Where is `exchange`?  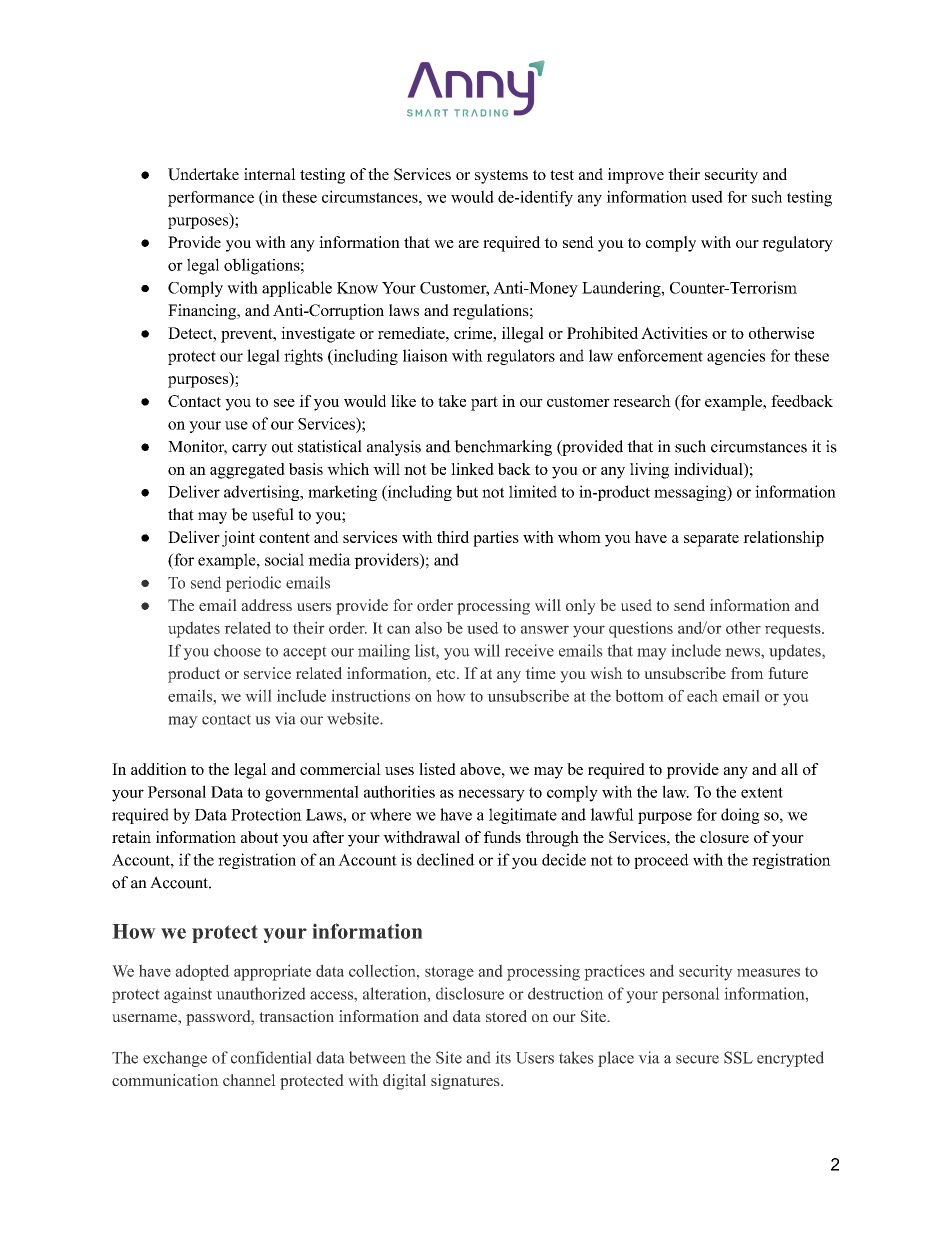
exchange is located at coordinates (175, 1059).
